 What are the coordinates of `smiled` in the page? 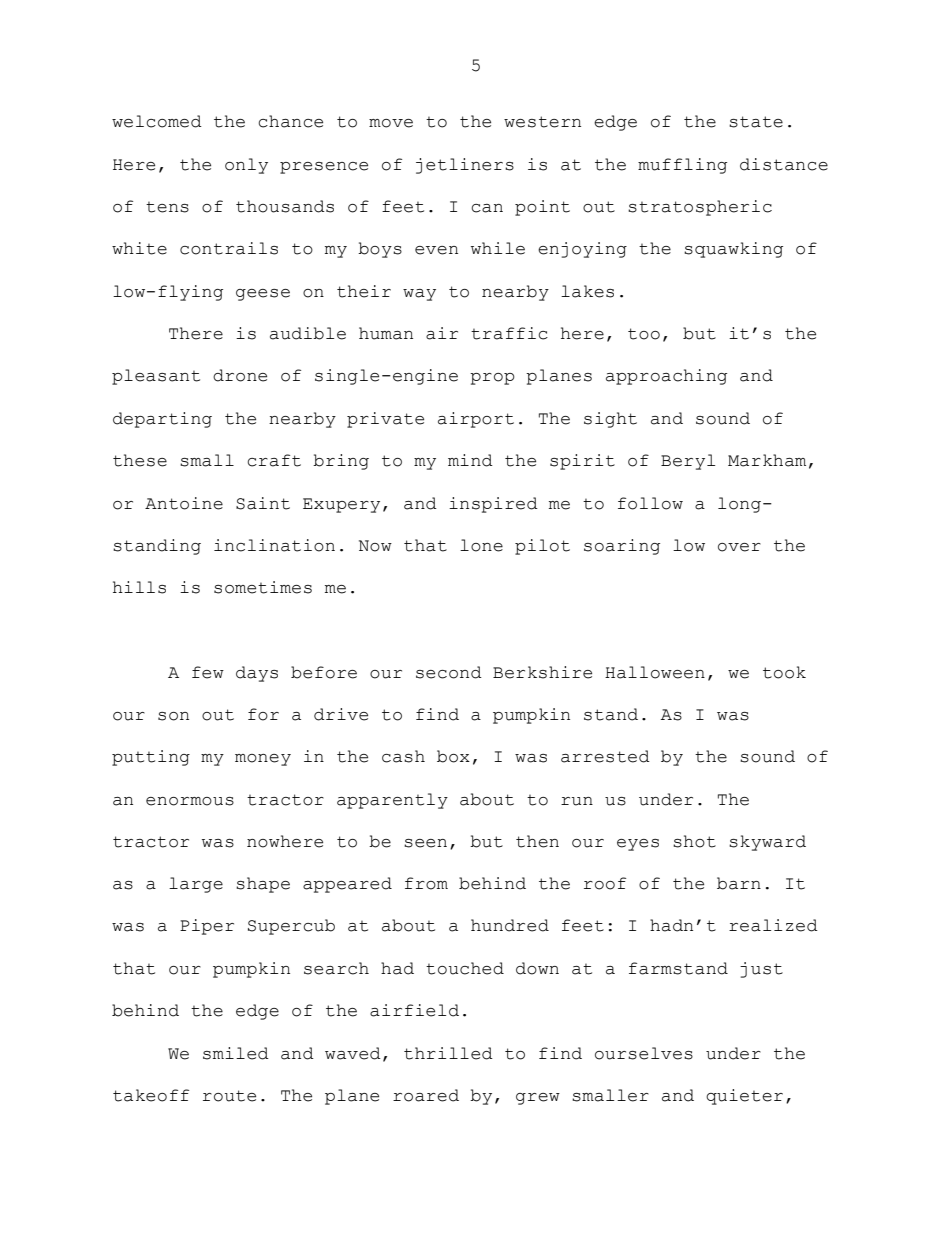 It's located at (236, 1053).
